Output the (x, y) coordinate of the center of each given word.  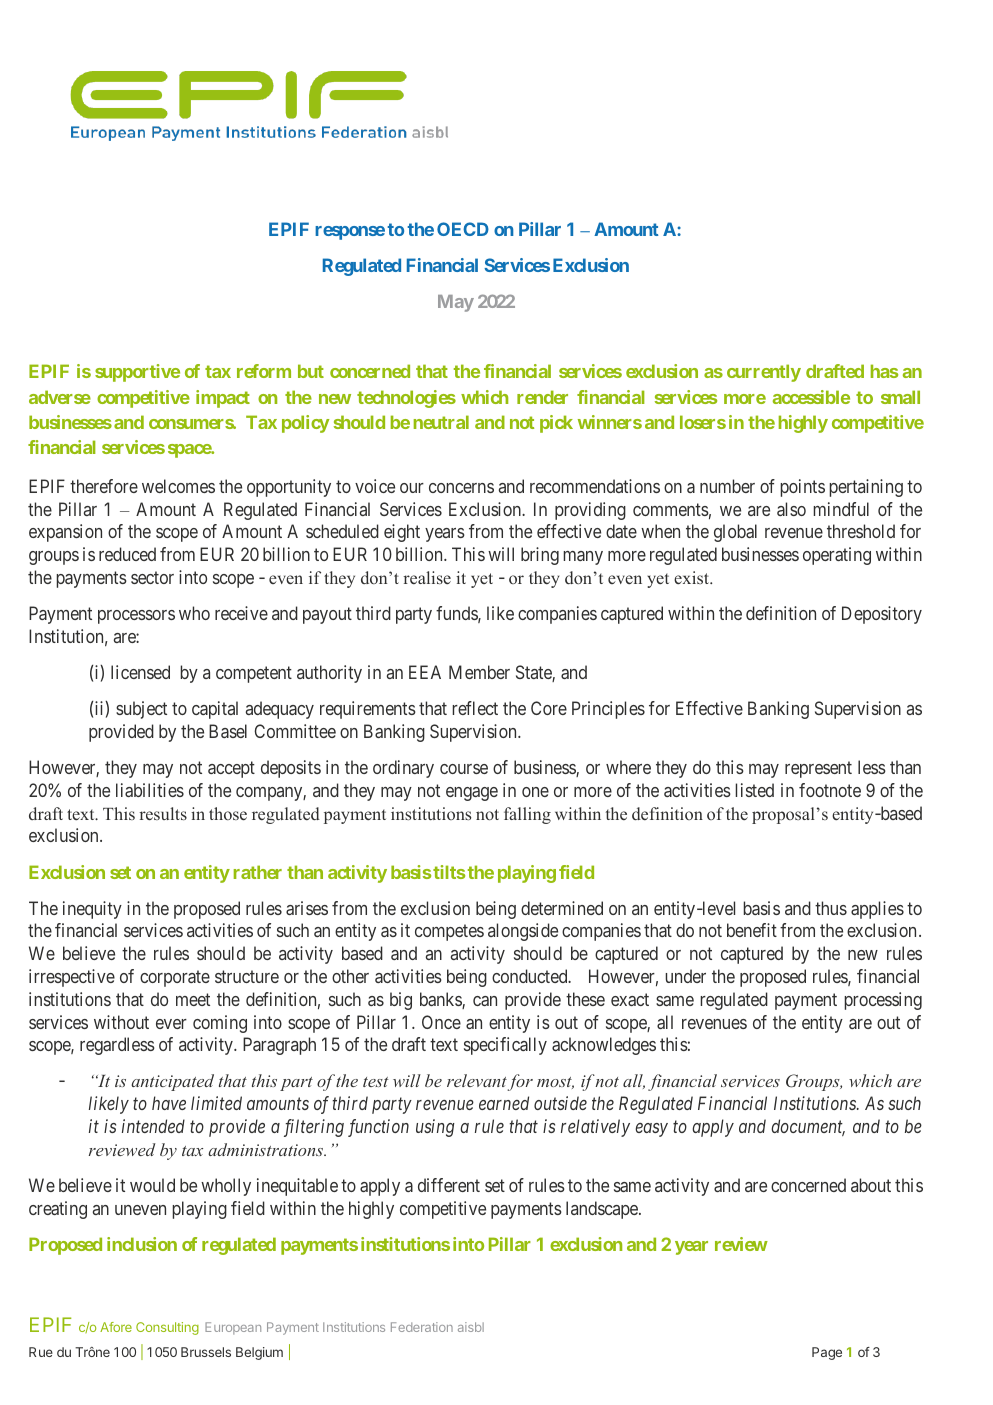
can (485, 1001)
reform (264, 371)
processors (136, 617)
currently (764, 373)
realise (427, 577)
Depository (882, 615)
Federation (422, 1327)
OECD (463, 229)
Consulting (167, 1328)
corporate (175, 978)
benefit (752, 930)
